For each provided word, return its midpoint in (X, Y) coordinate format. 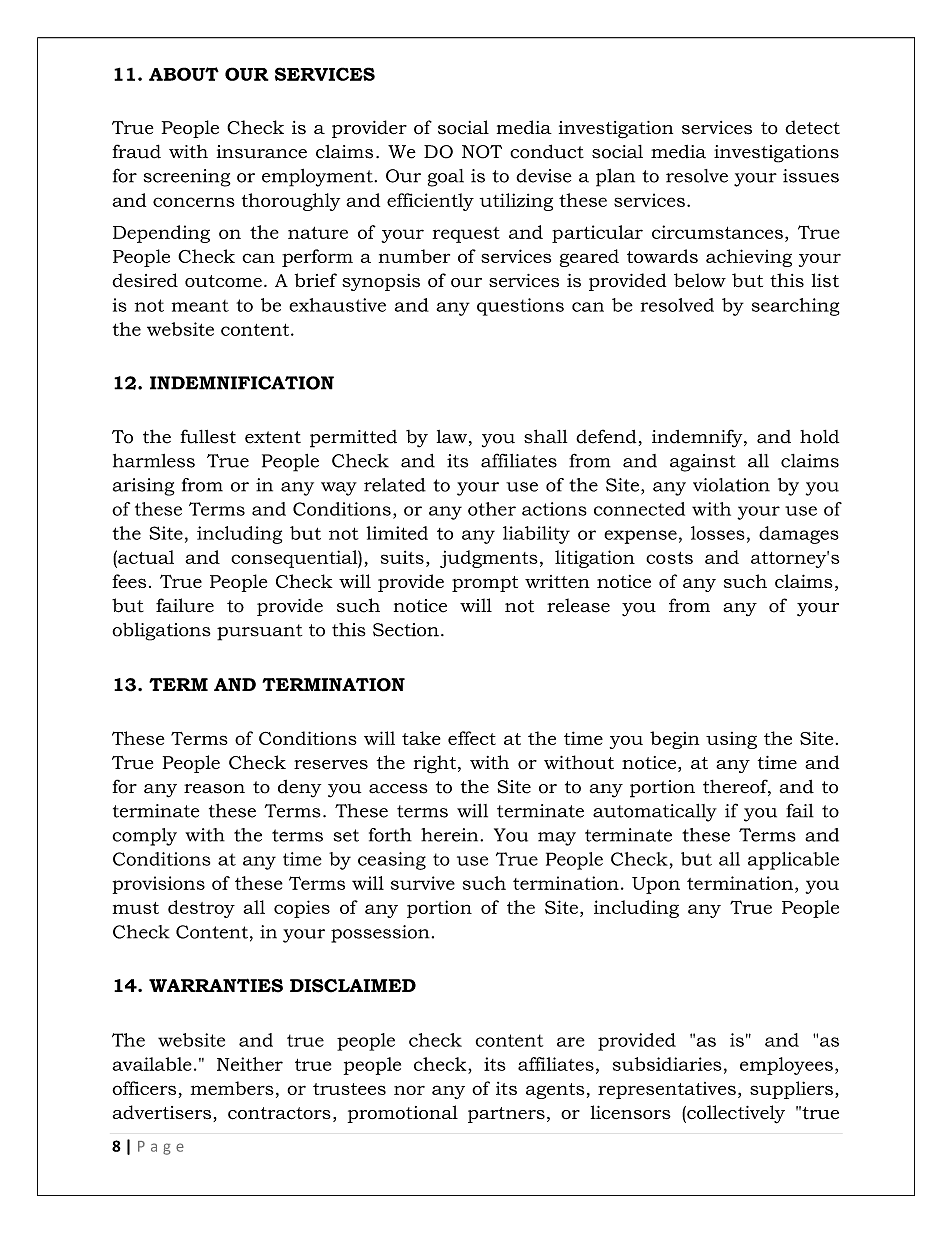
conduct (547, 151)
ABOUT (184, 74)
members (232, 1088)
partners (506, 1115)
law (452, 437)
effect (472, 738)
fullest (208, 436)
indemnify (698, 438)
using (731, 740)
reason (214, 789)
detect (812, 127)
